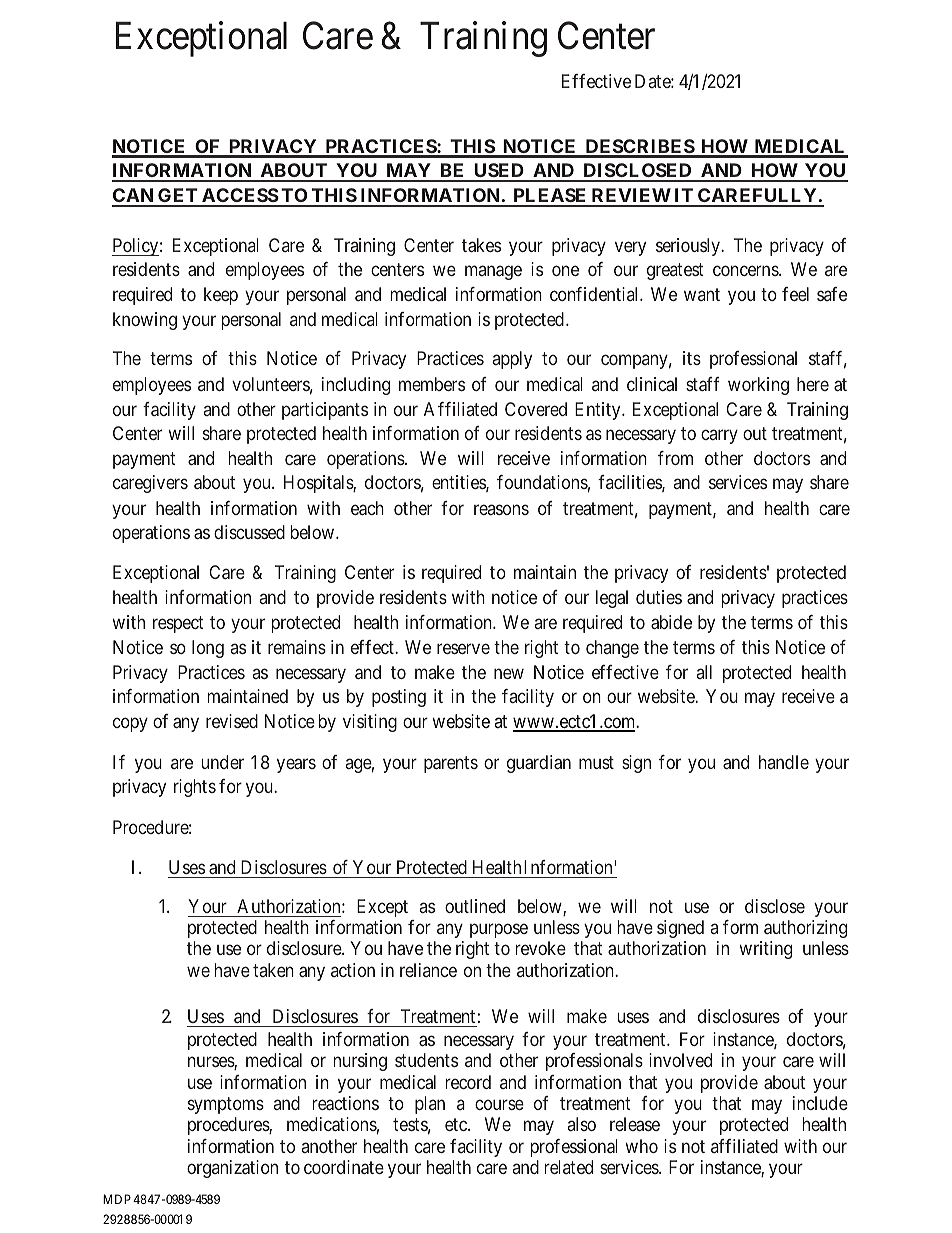 Image resolution: width=952 pixels, height=1233 pixels. What do you see at coordinates (232, 721) in the screenshot?
I see `revised` at bounding box center [232, 721].
